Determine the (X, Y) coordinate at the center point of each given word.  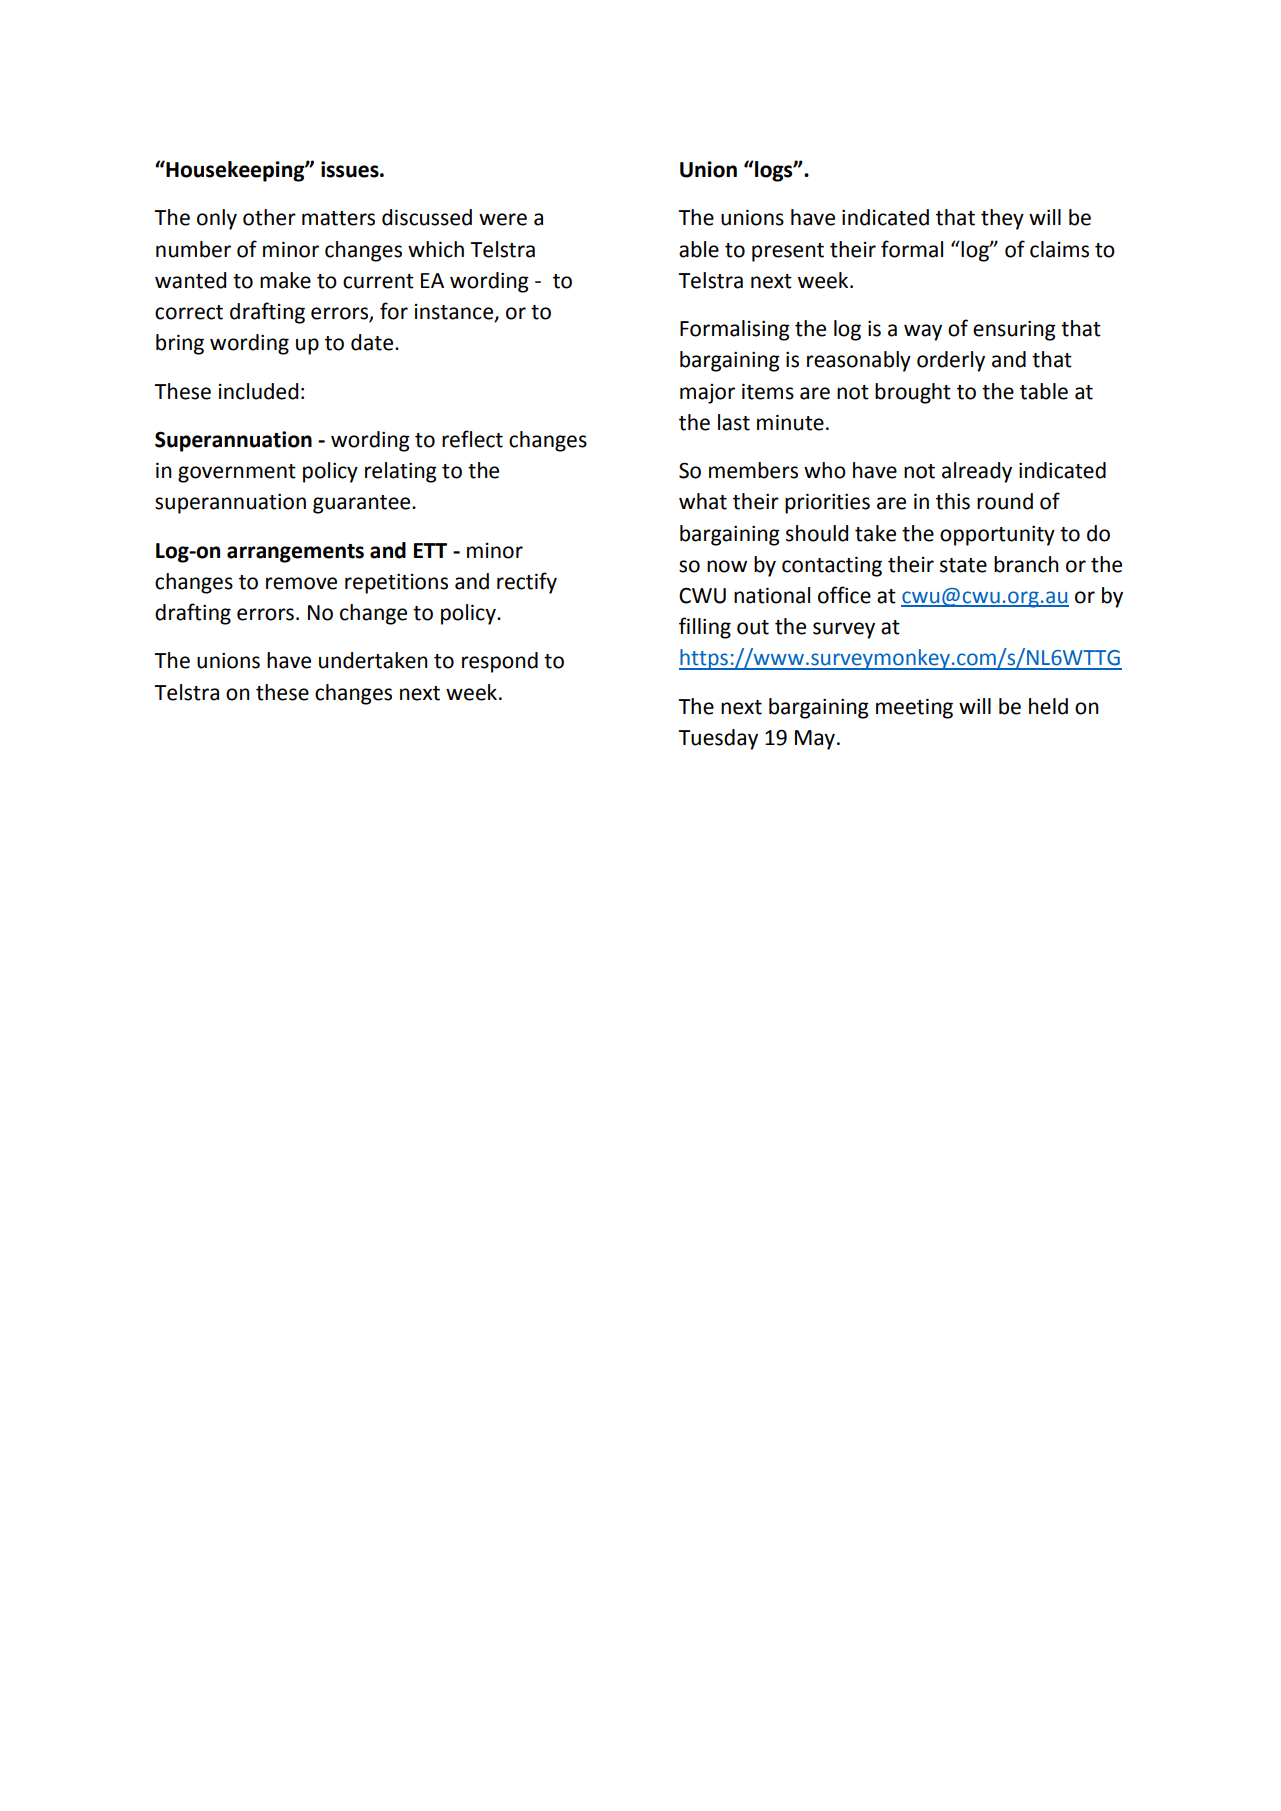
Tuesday (718, 739)
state (963, 565)
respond (500, 662)
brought (913, 393)
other (269, 217)
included (258, 391)
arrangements (295, 553)
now (727, 566)
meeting (914, 708)
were (503, 219)
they (1002, 219)
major (707, 394)
